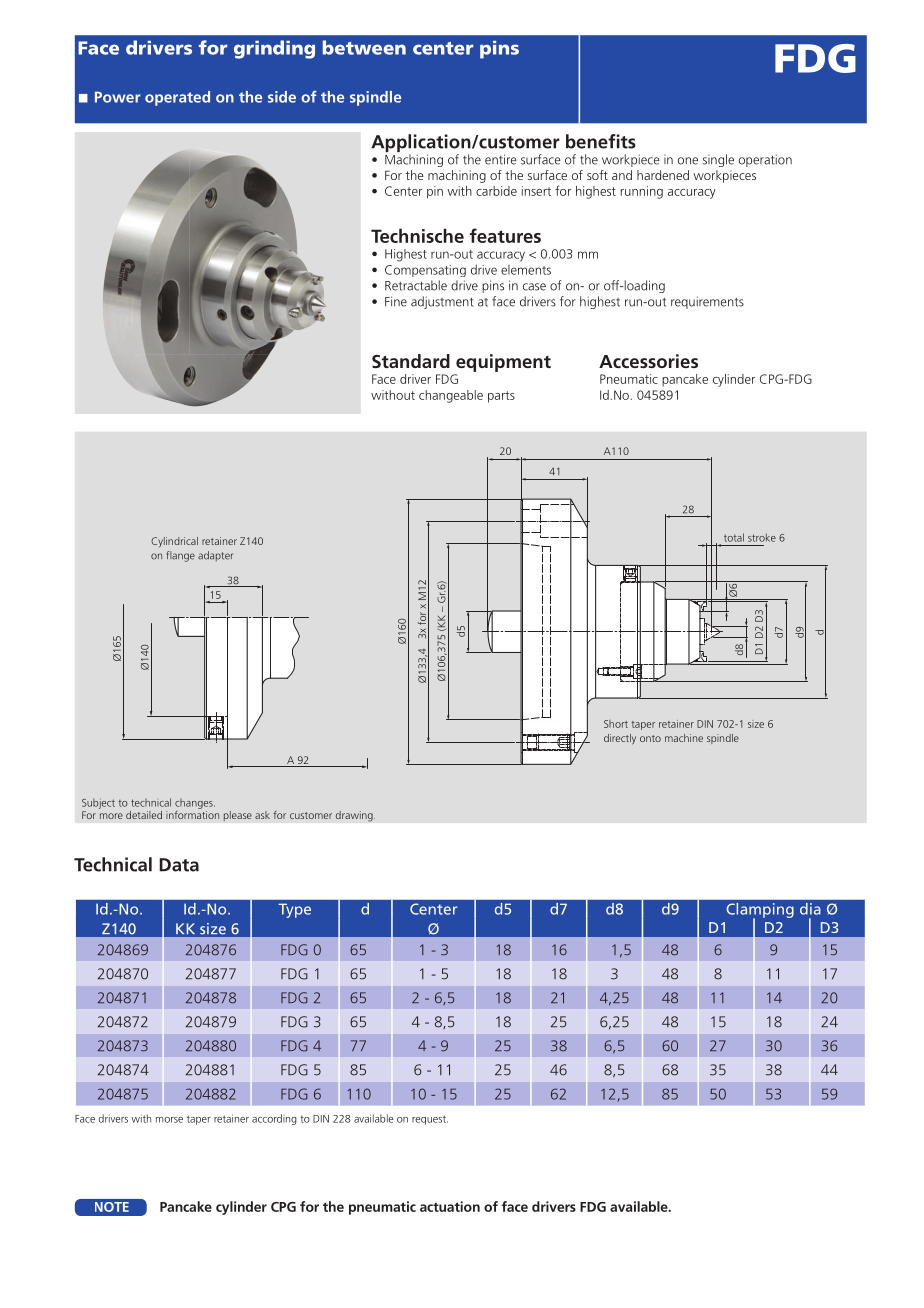 The width and height of the document is (924, 1308). Describe the element at coordinates (364, 47) in the document. I see `between` at that location.
